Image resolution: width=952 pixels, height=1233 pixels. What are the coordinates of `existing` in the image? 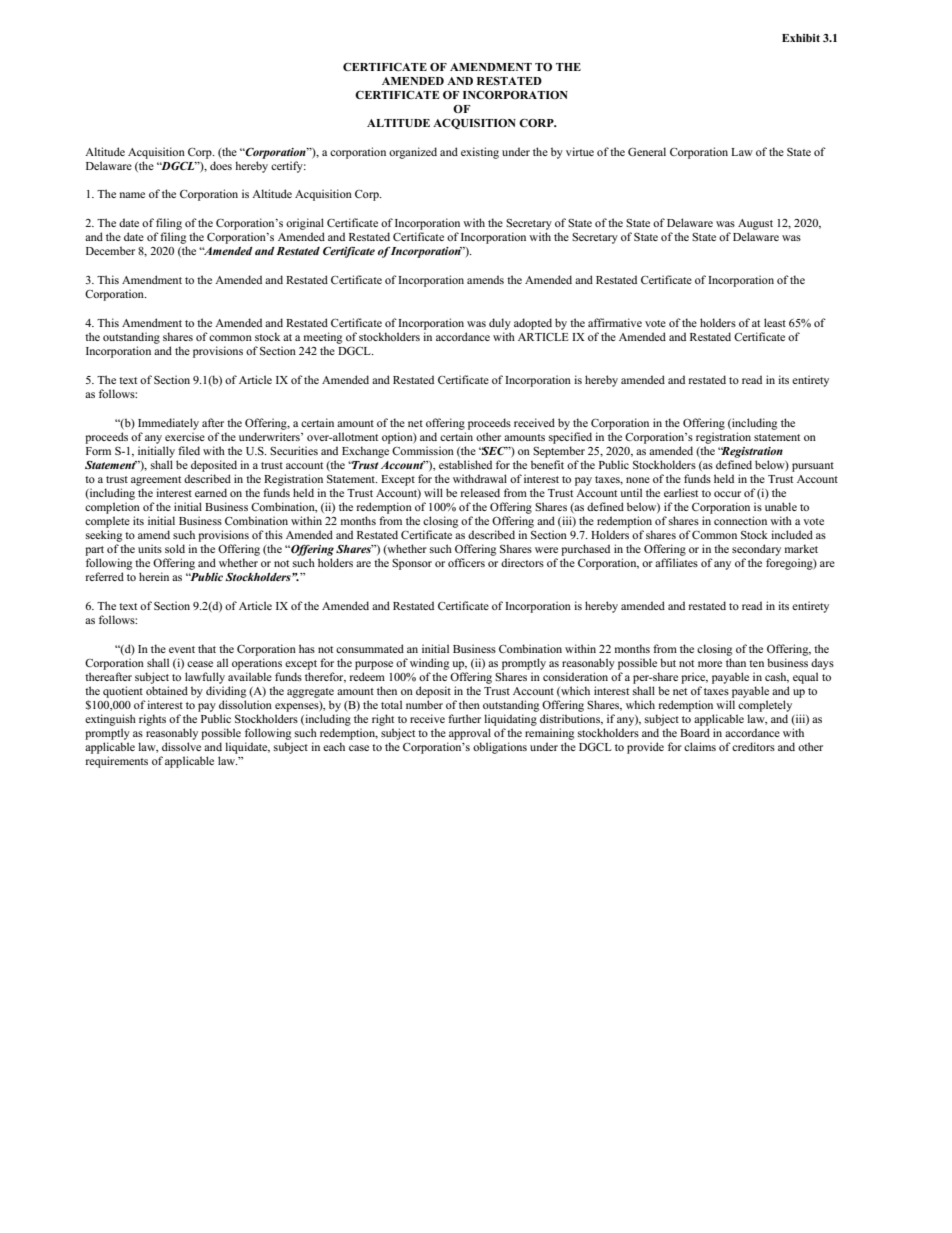 It's located at (480, 153).
